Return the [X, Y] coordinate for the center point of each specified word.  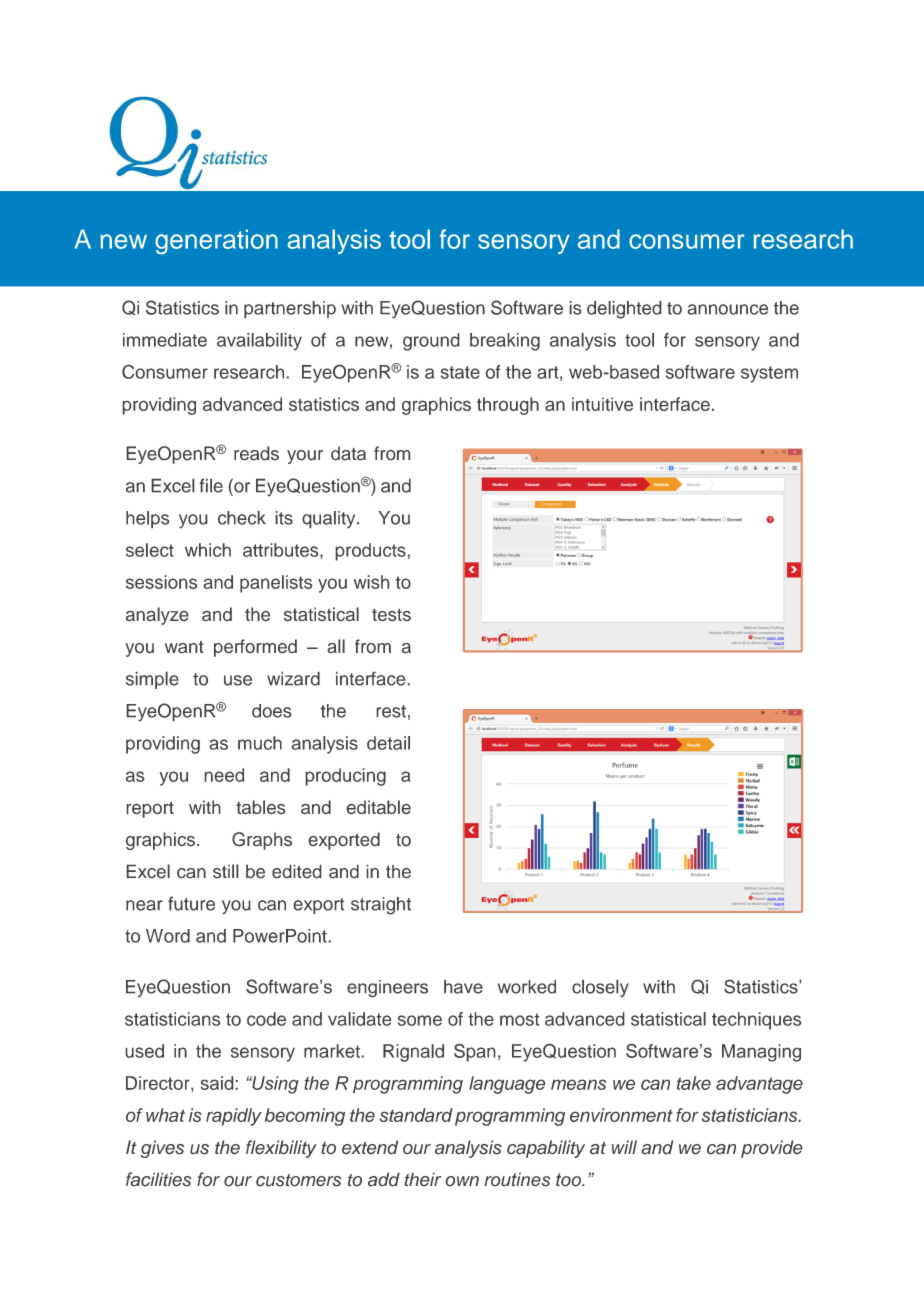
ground [431, 342]
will [624, 1147]
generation [216, 241]
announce [727, 309]
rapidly [234, 1117]
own [462, 1181]
